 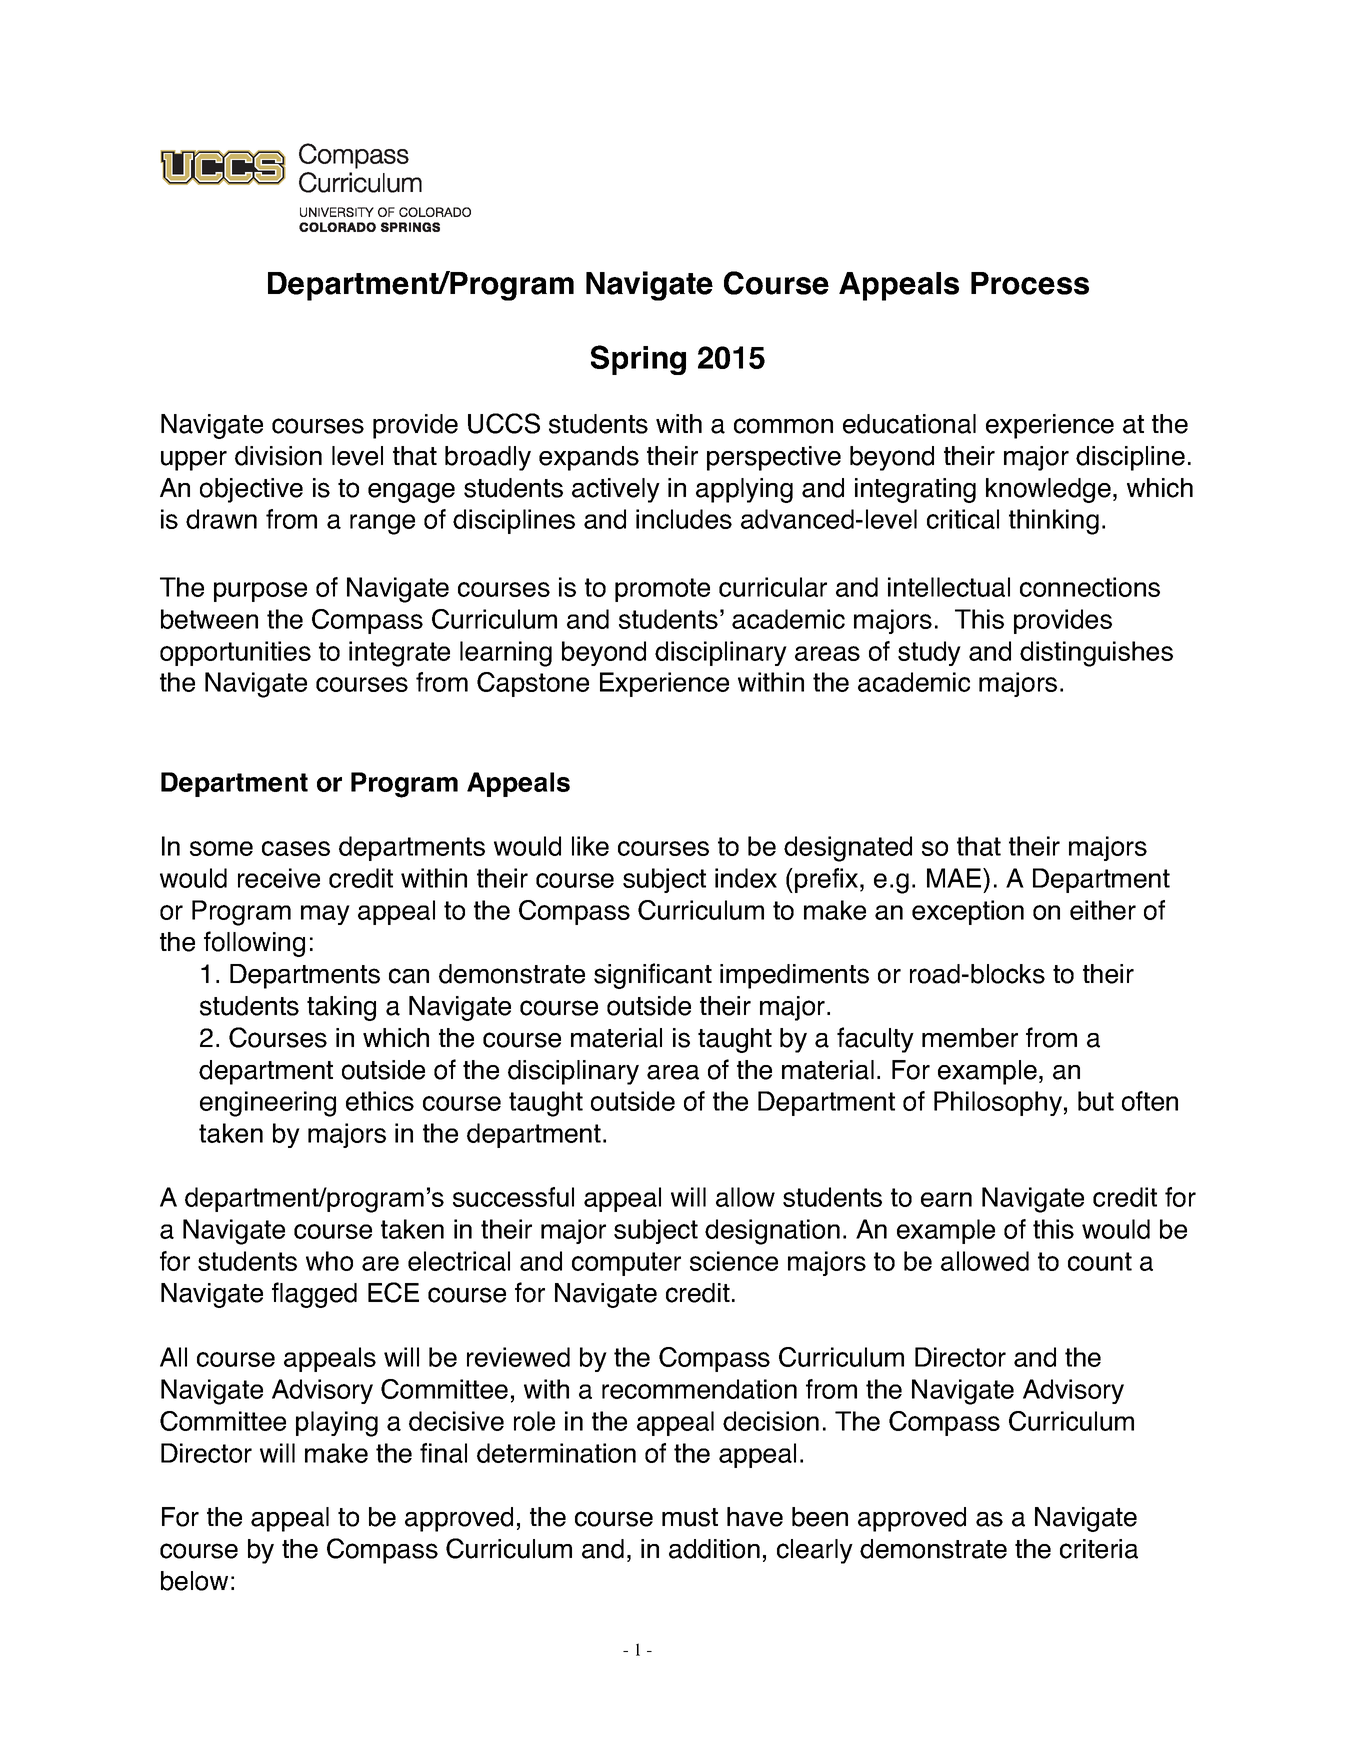 What do you see at coordinates (998, 1103) in the image?
I see `Philosophy` at bounding box center [998, 1103].
